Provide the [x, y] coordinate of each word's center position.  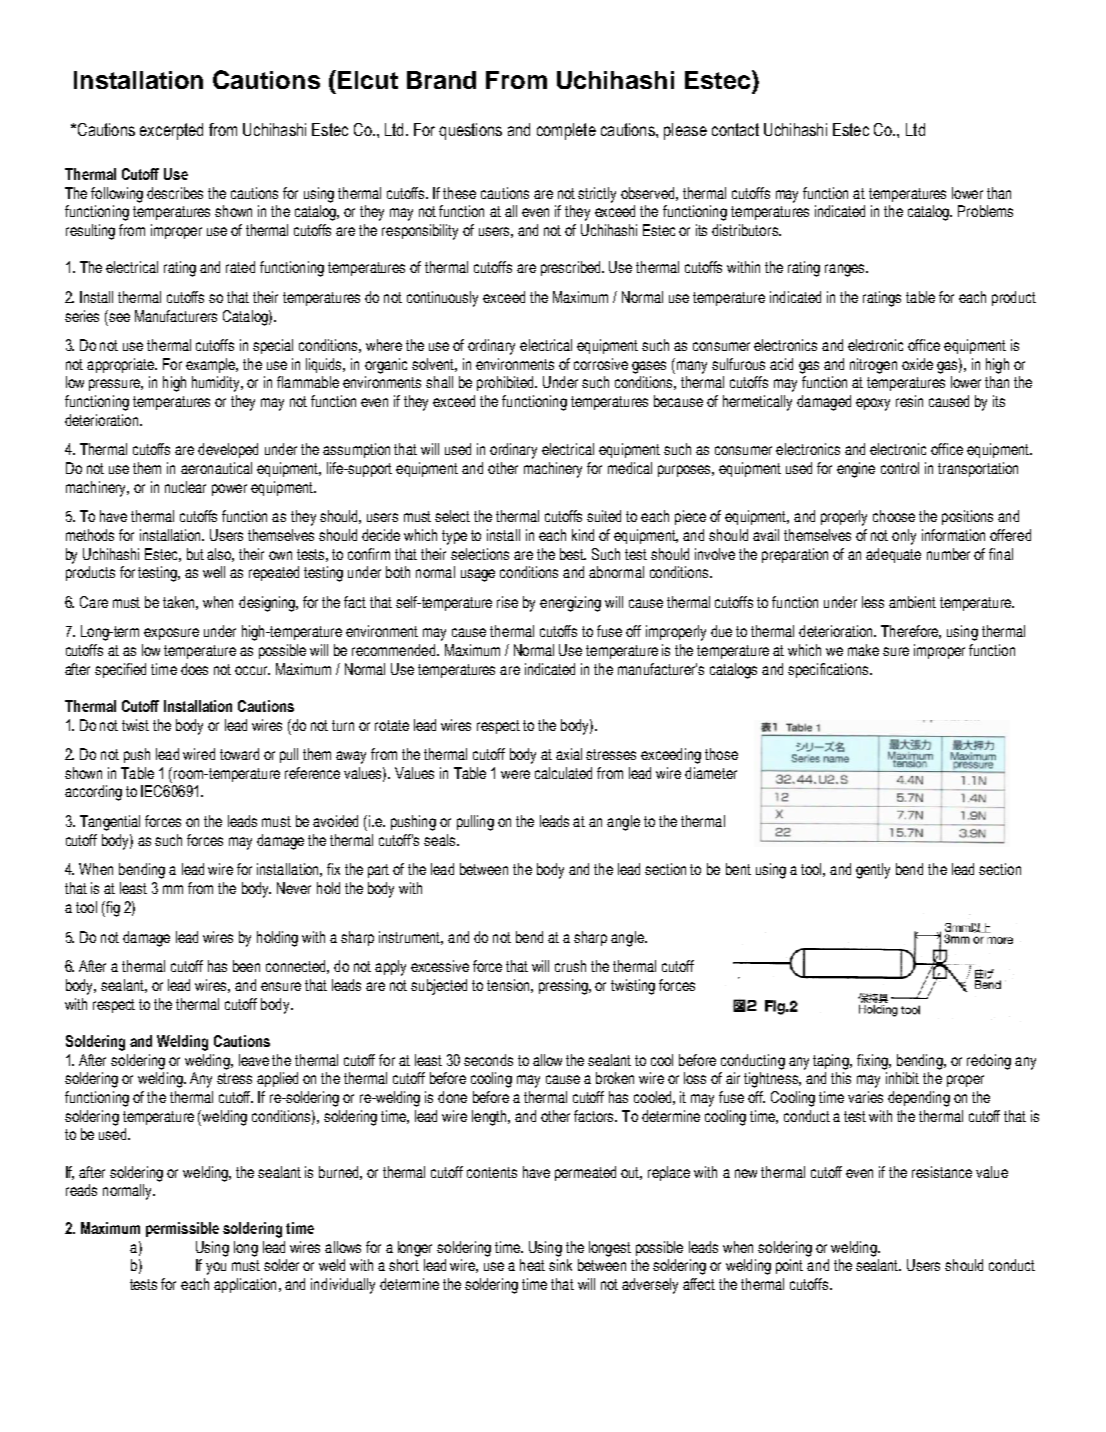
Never [294, 888]
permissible [182, 1229]
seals [441, 840]
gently [873, 871]
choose [894, 516]
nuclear [185, 487]
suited [604, 516]
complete [566, 131]
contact [735, 129]
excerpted [171, 131]
